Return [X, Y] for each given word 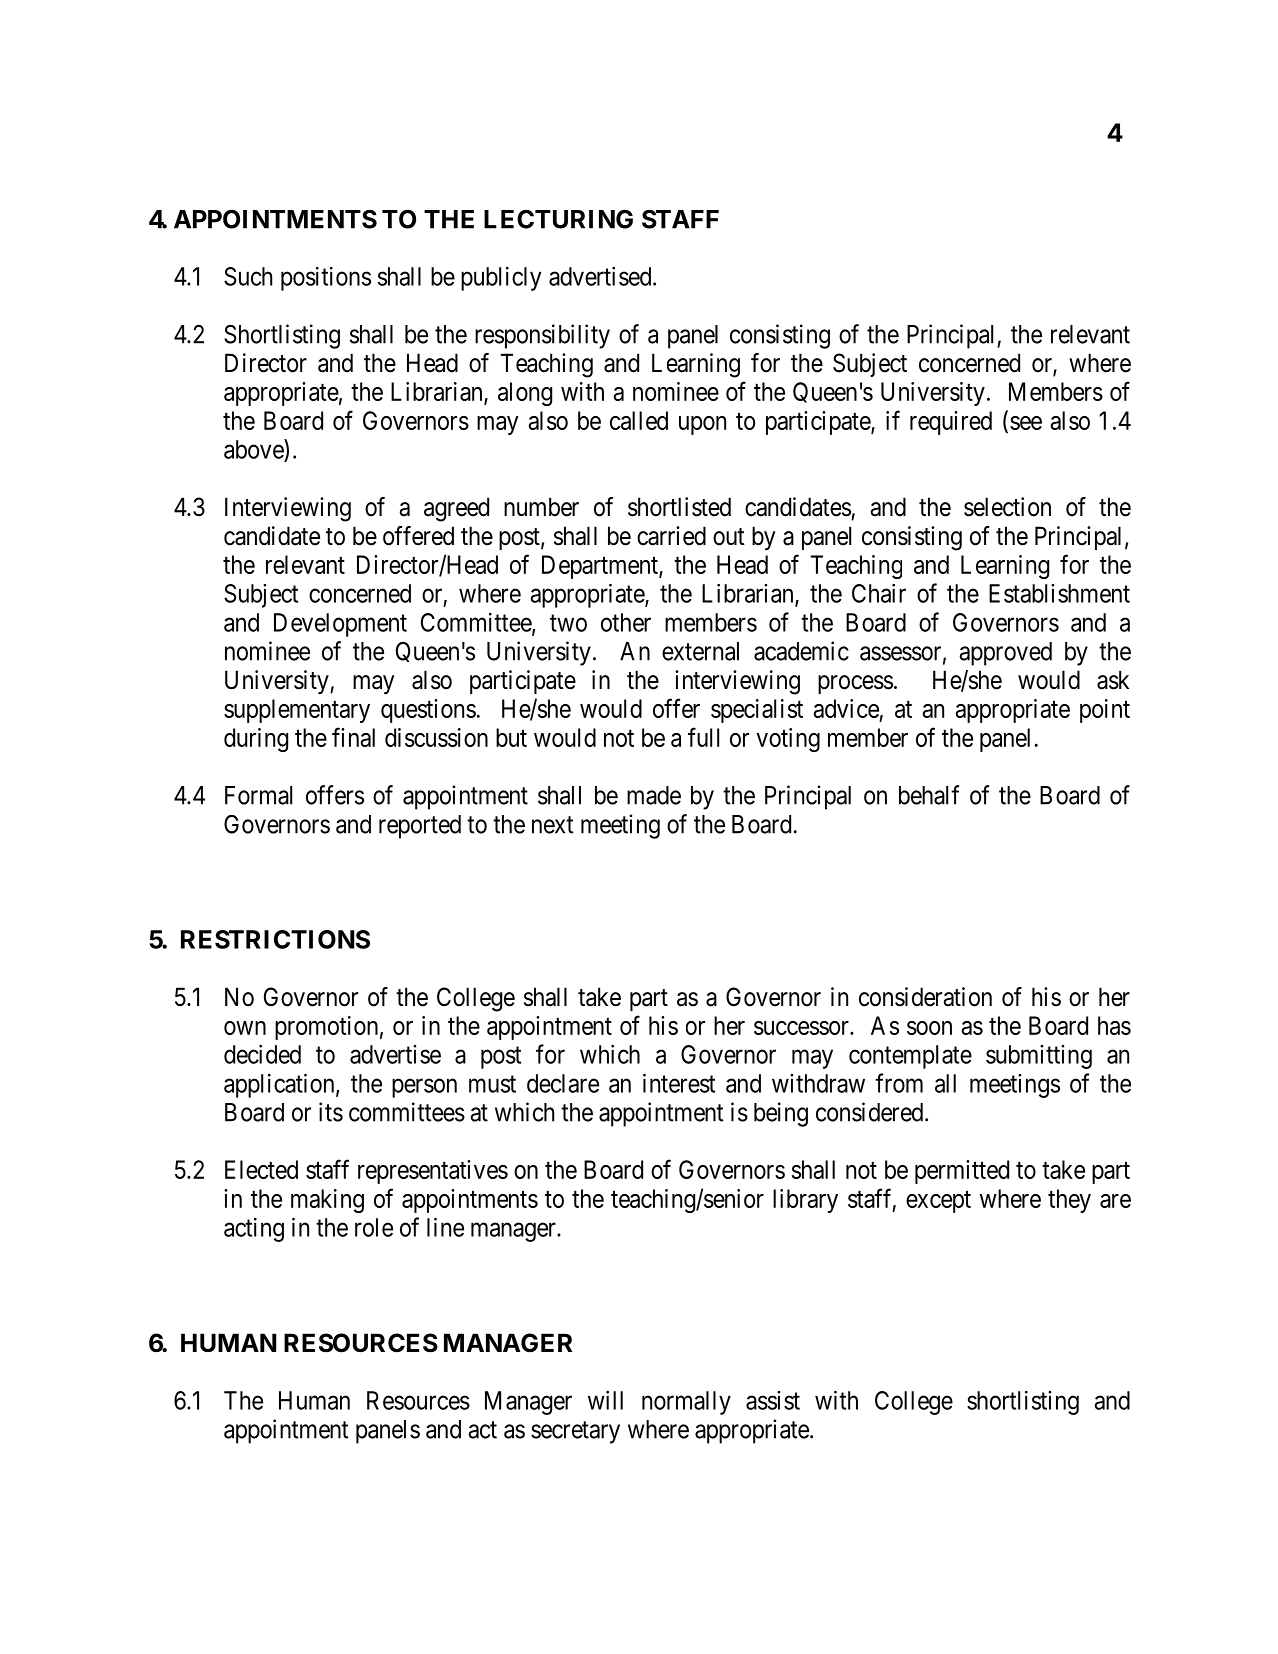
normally [686, 1403]
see [1026, 423]
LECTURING [558, 219]
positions [326, 279]
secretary [575, 1432]
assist [773, 1400]
